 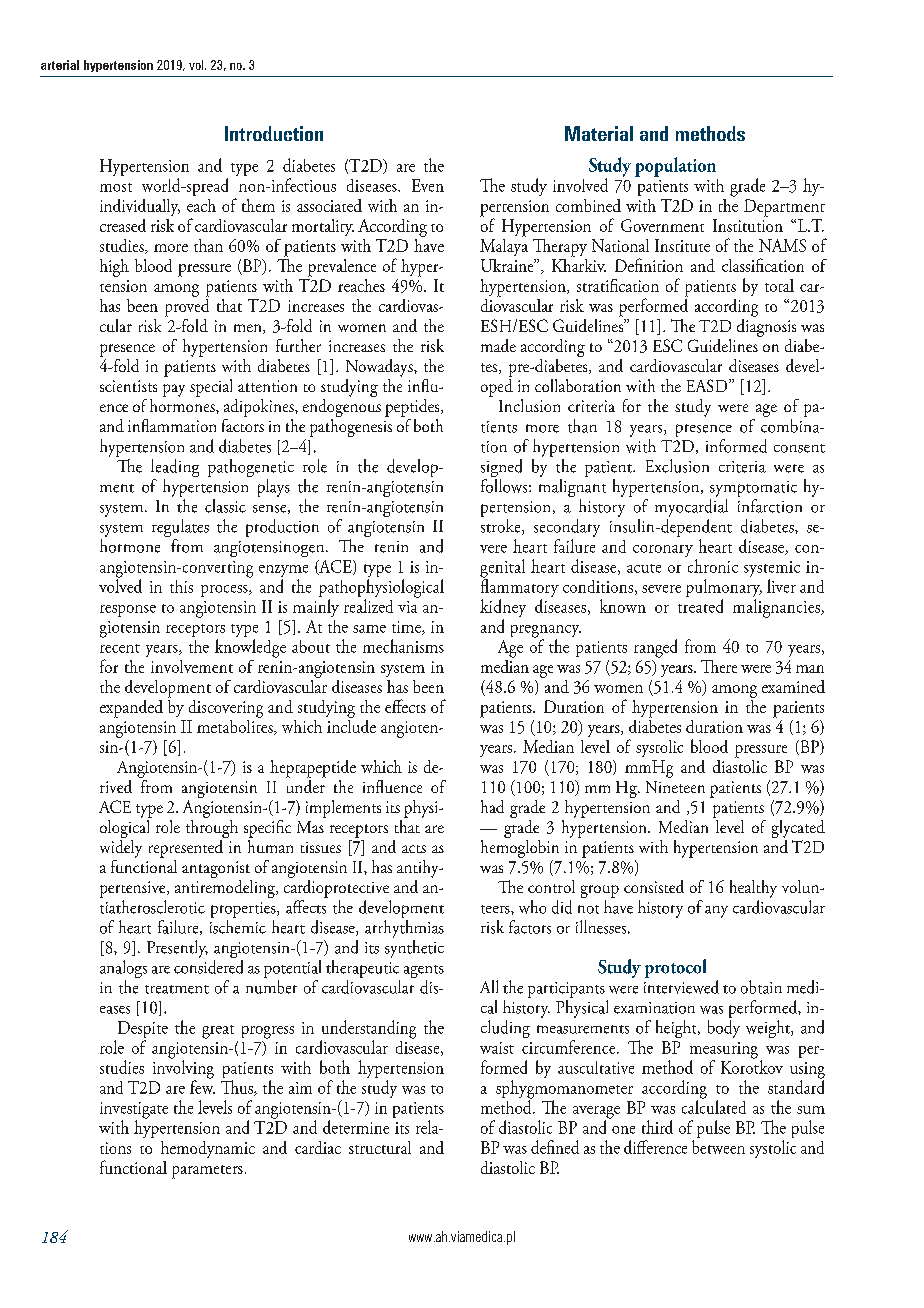 What do you see at coordinates (677, 466) in the page?
I see `Exclusion` at bounding box center [677, 466].
